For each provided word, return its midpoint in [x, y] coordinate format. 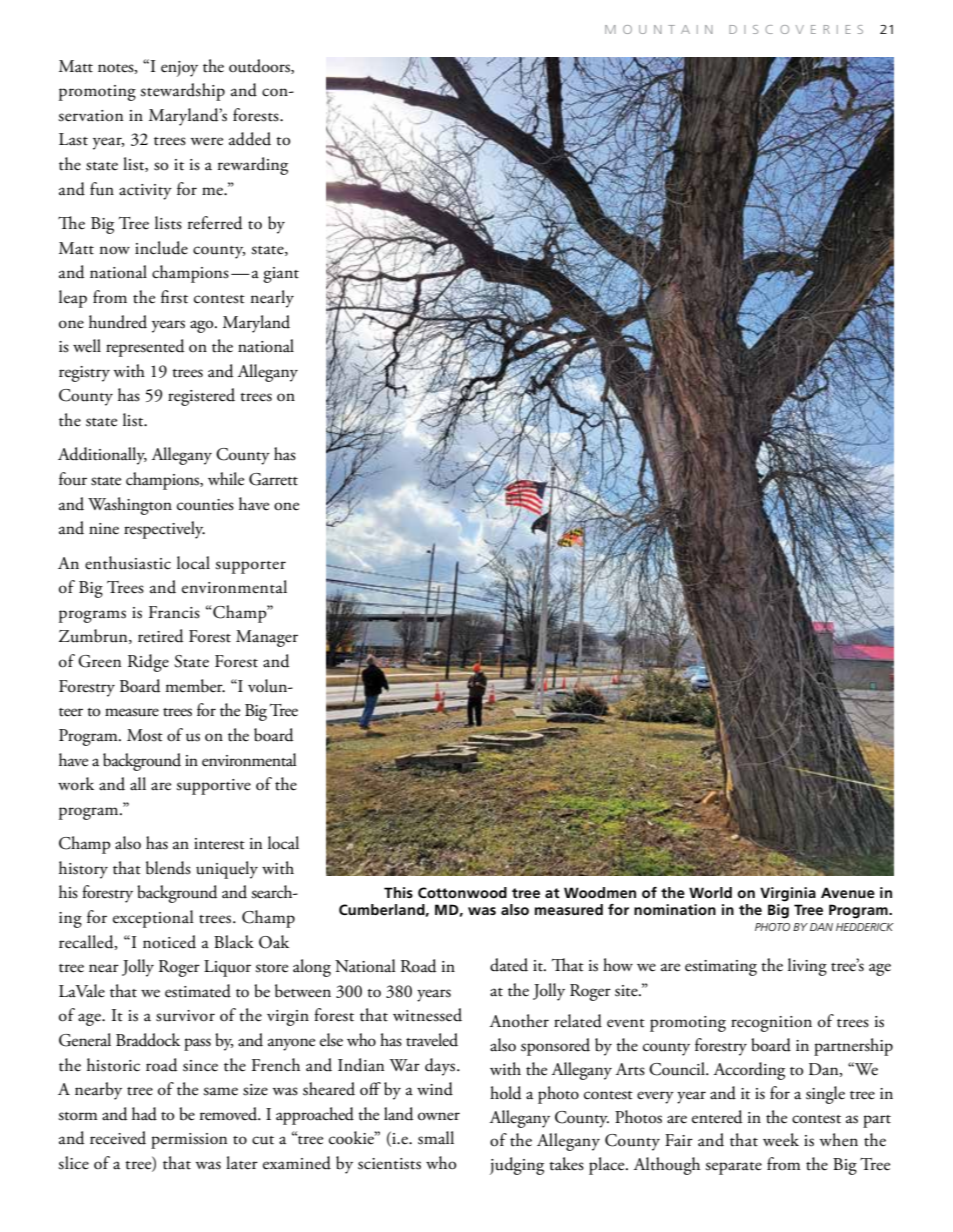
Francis [174, 612]
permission [189, 1141]
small [436, 1138]
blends [168, 868]
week [781, 1140]
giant [281, 275]
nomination [675, 909]
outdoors [260, 66]
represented [145, 348]
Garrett [273, 479]
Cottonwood [462, 892]
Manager [267, 638]
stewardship [182, 92]
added [250, 139]
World [710, 892]
